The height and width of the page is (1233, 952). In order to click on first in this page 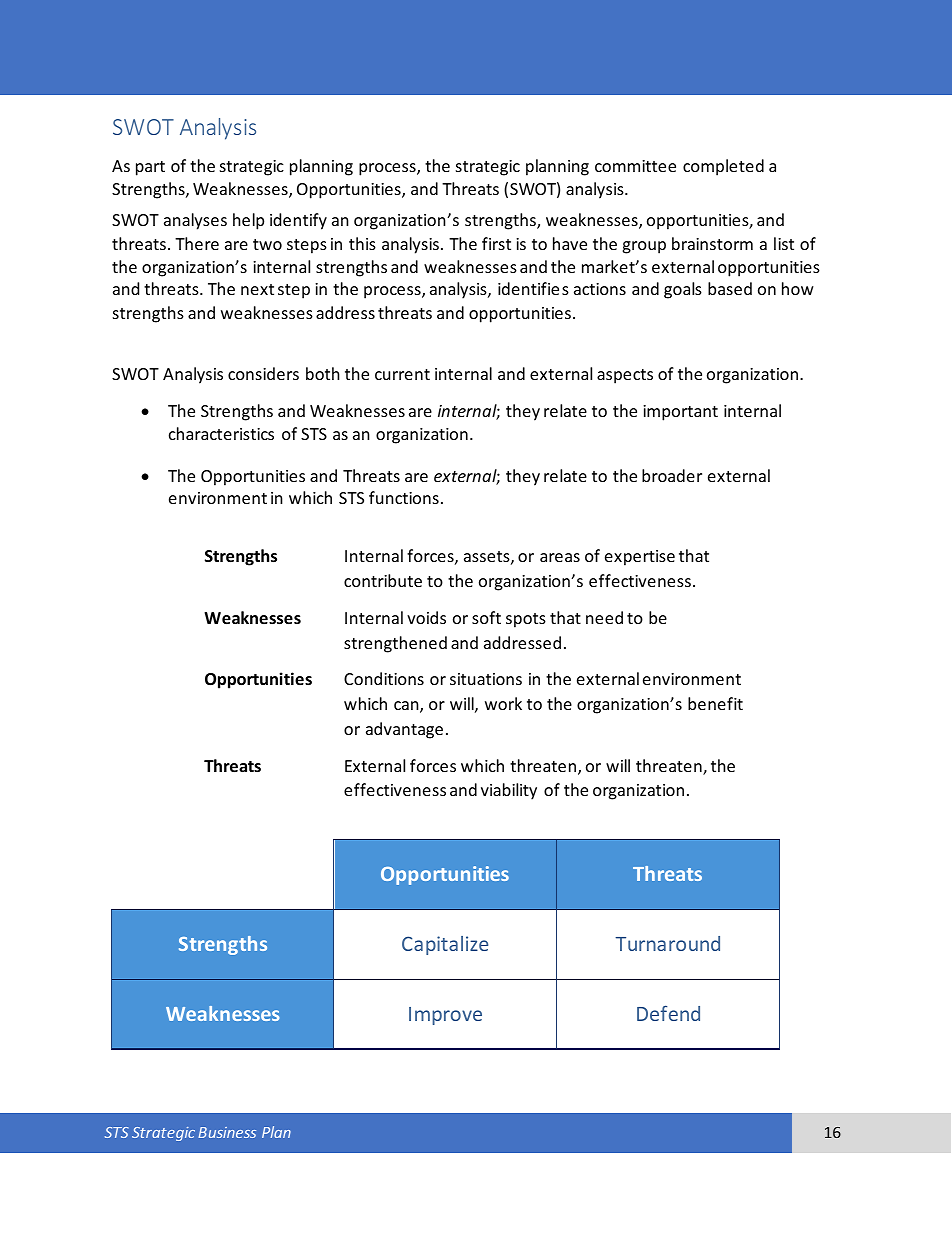, I will do `click(496, 243)`.
